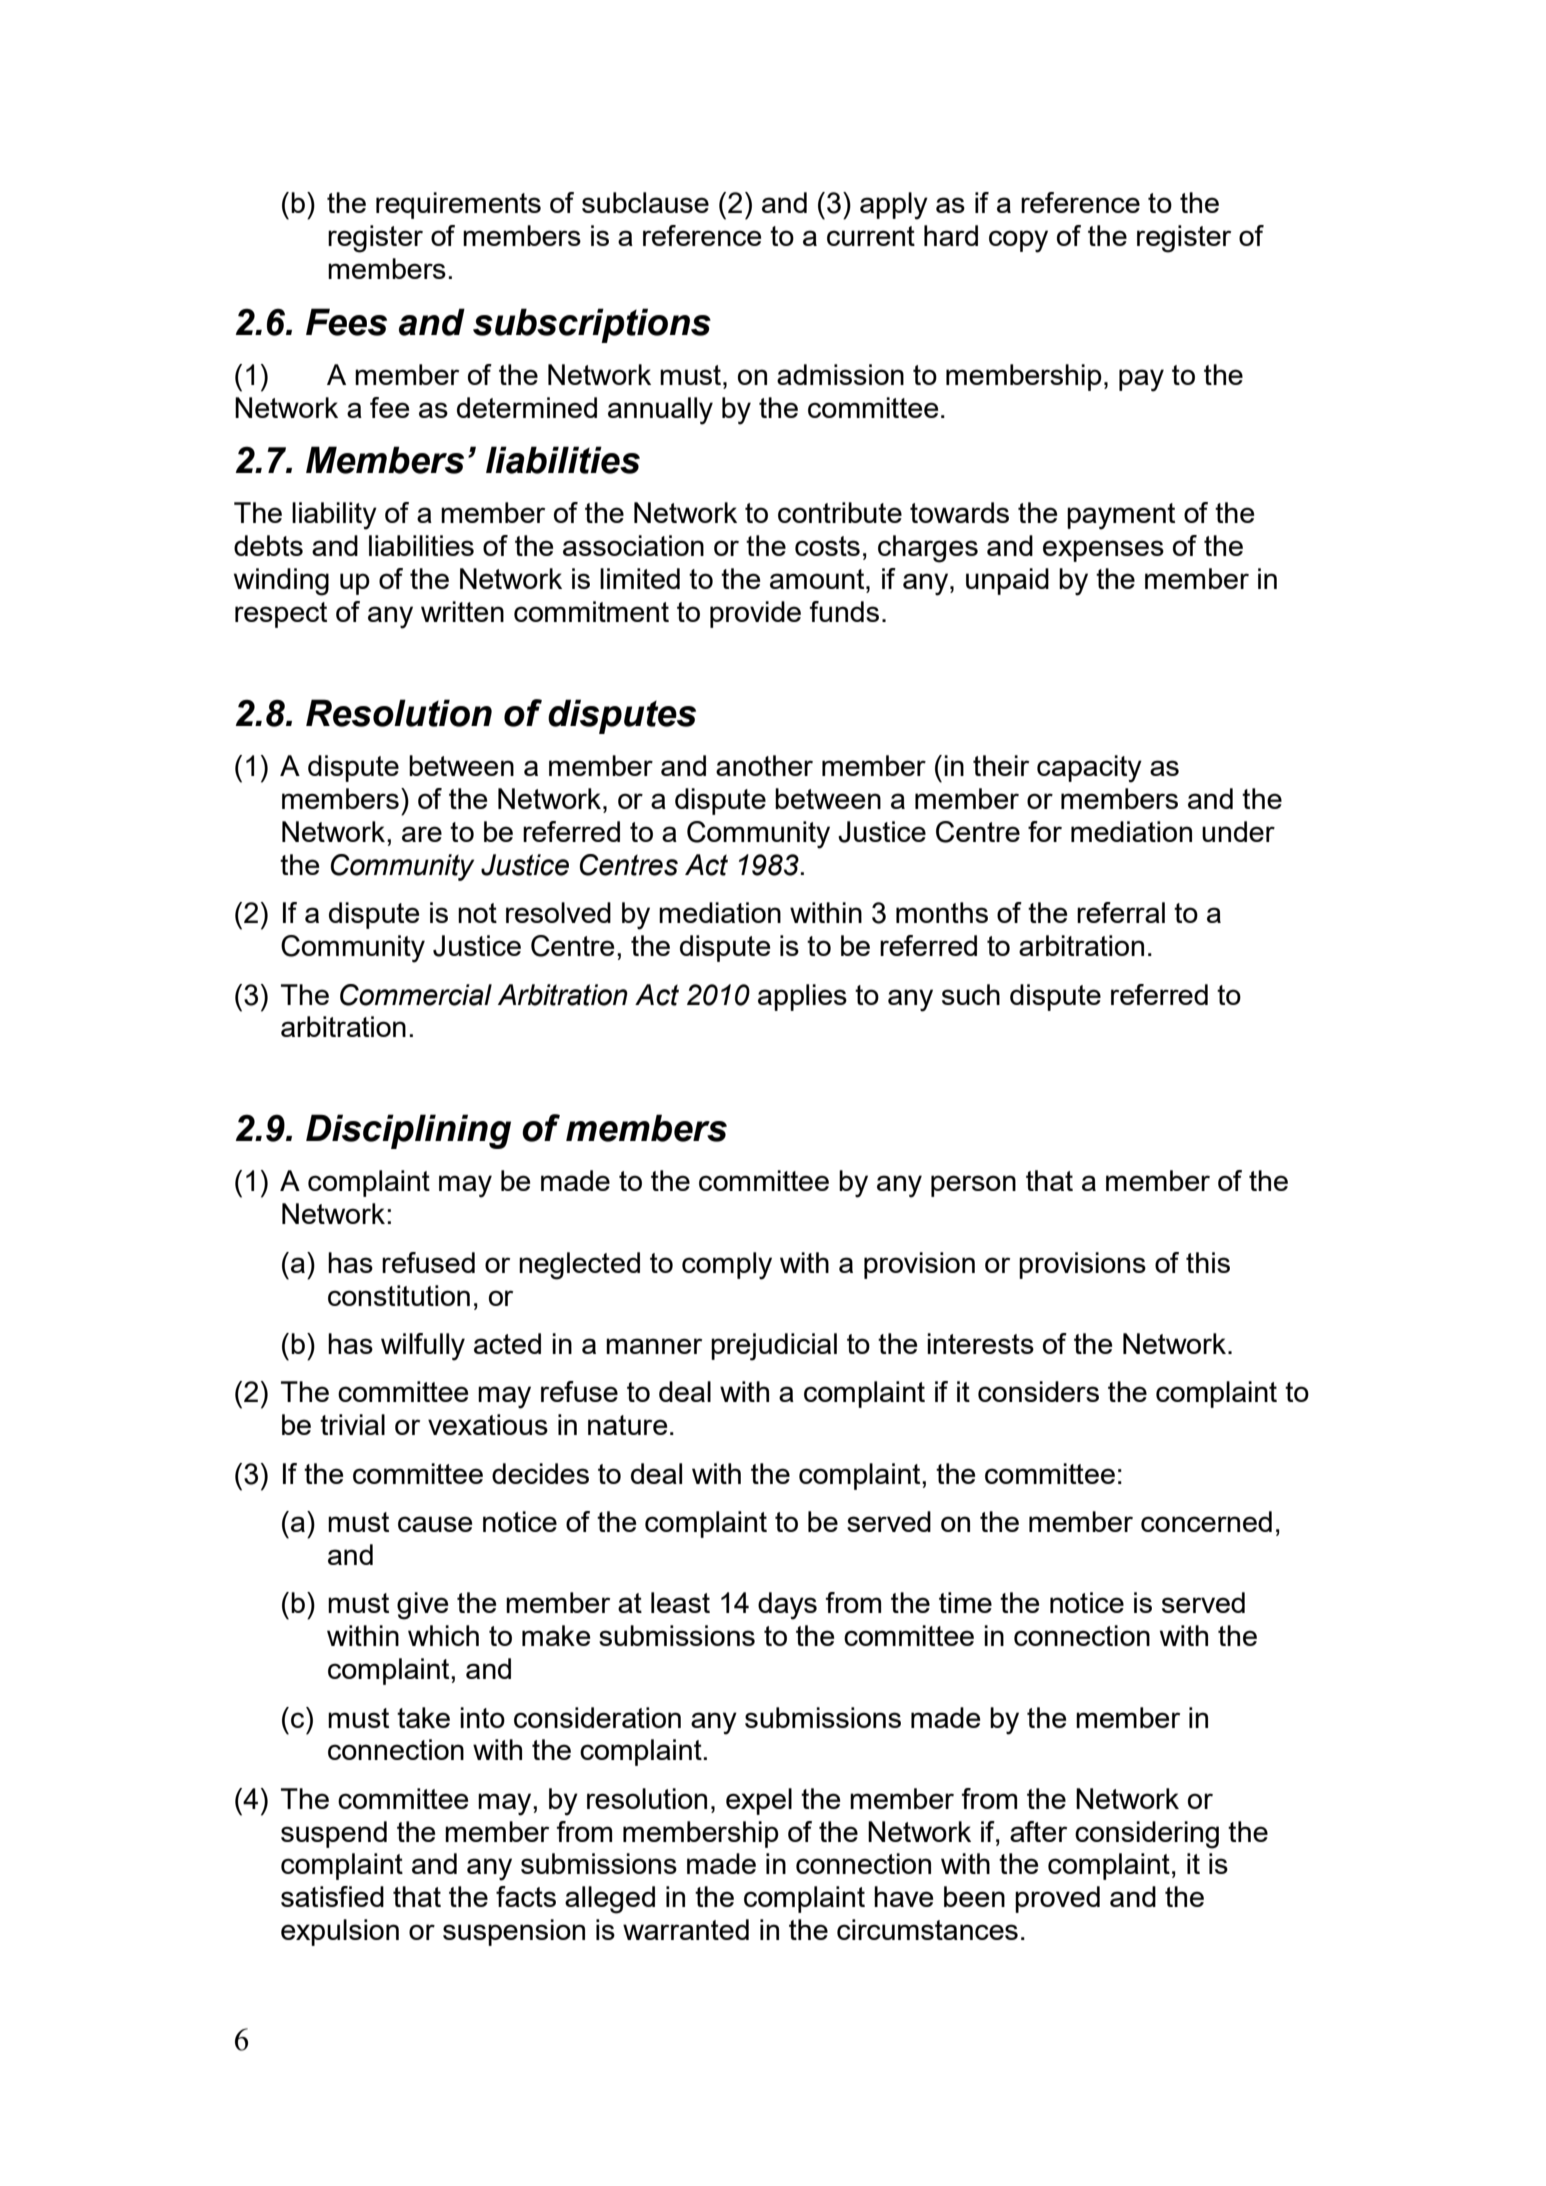  Describe the element at coordinates (1089, 769) in the screenshot. I see `capacity` at that location.
